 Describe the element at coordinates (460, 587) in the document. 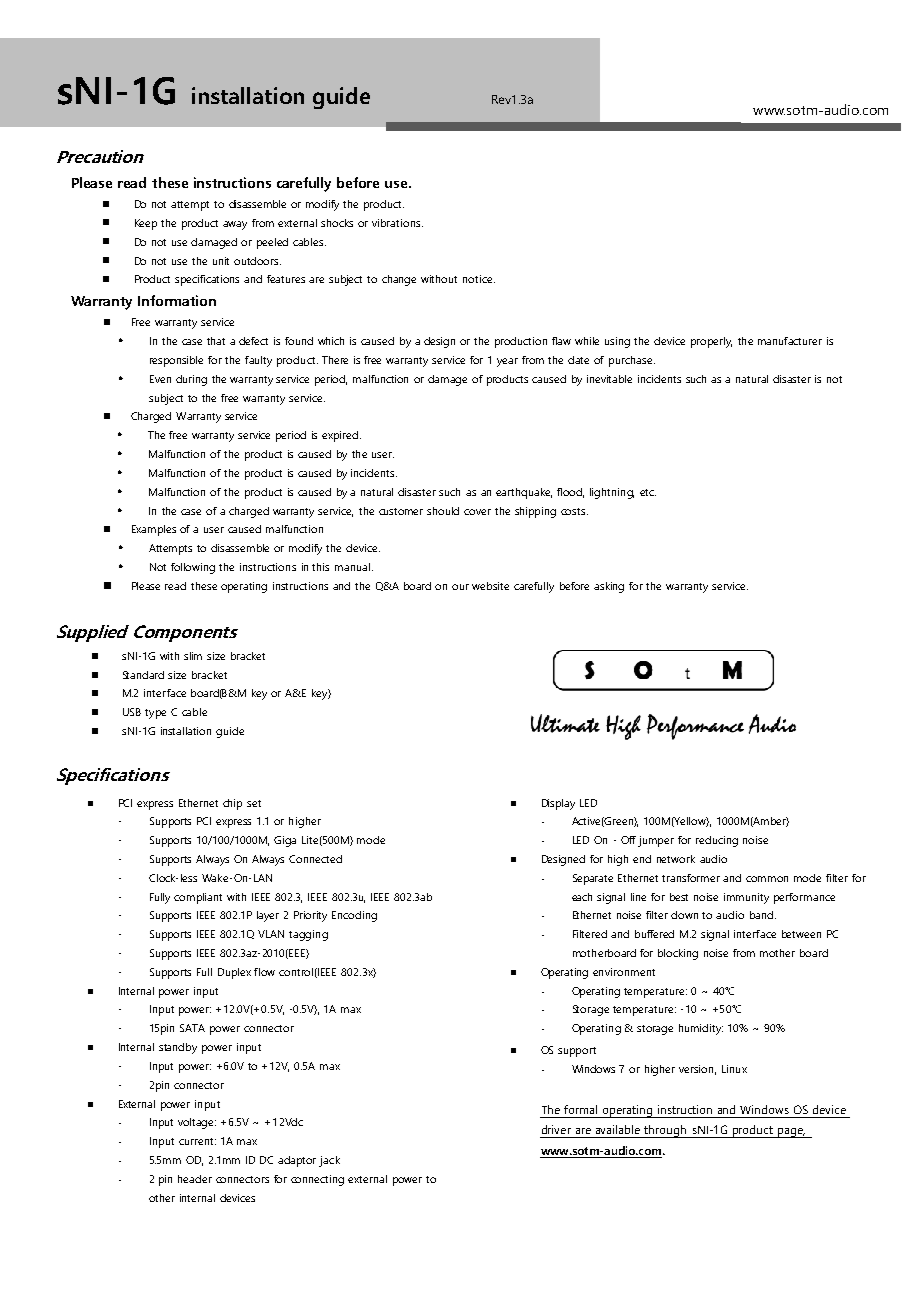

I see `our` at that location.
